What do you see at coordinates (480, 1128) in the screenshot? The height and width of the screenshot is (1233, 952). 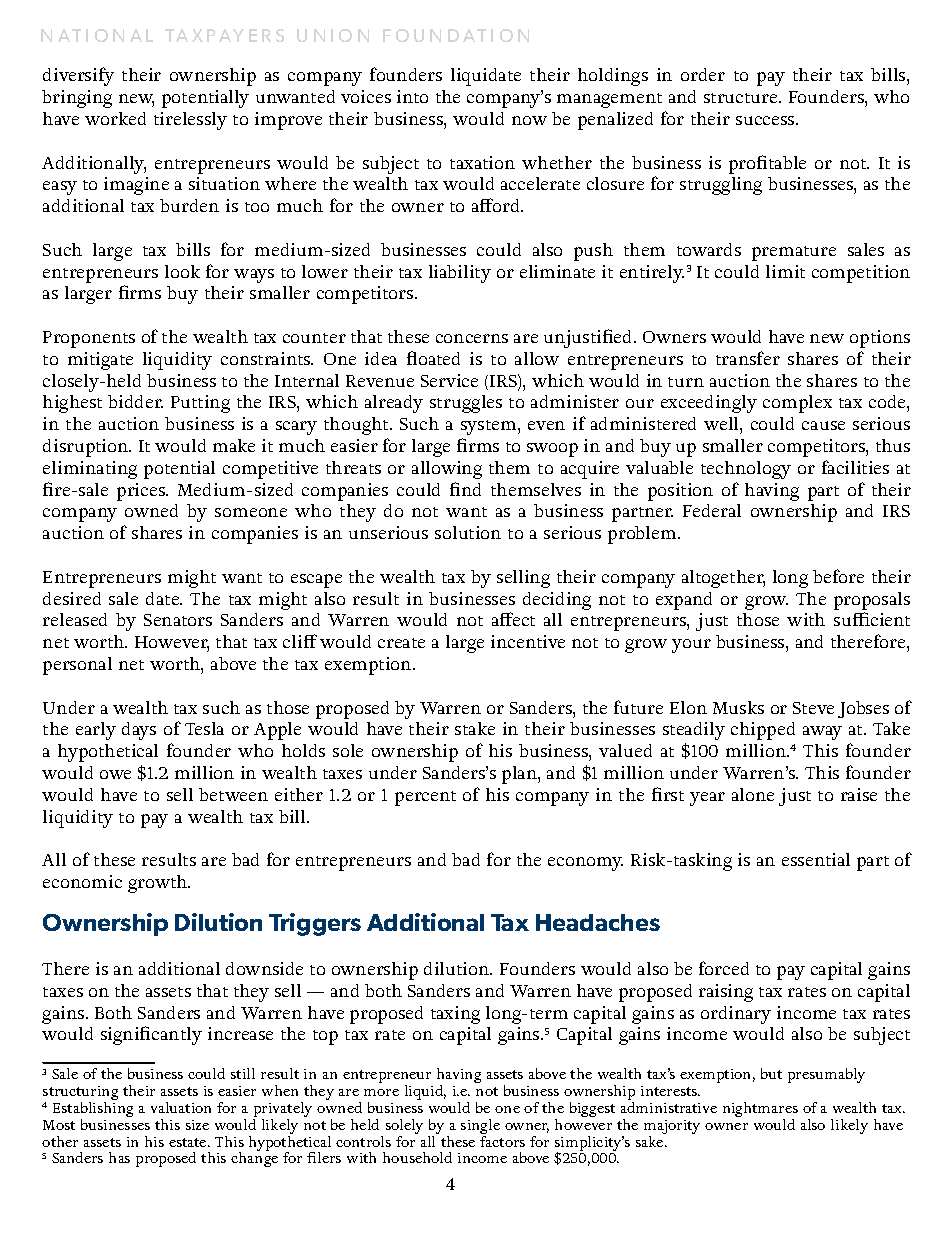 I see `single` at bounding box center [480, 1128].
